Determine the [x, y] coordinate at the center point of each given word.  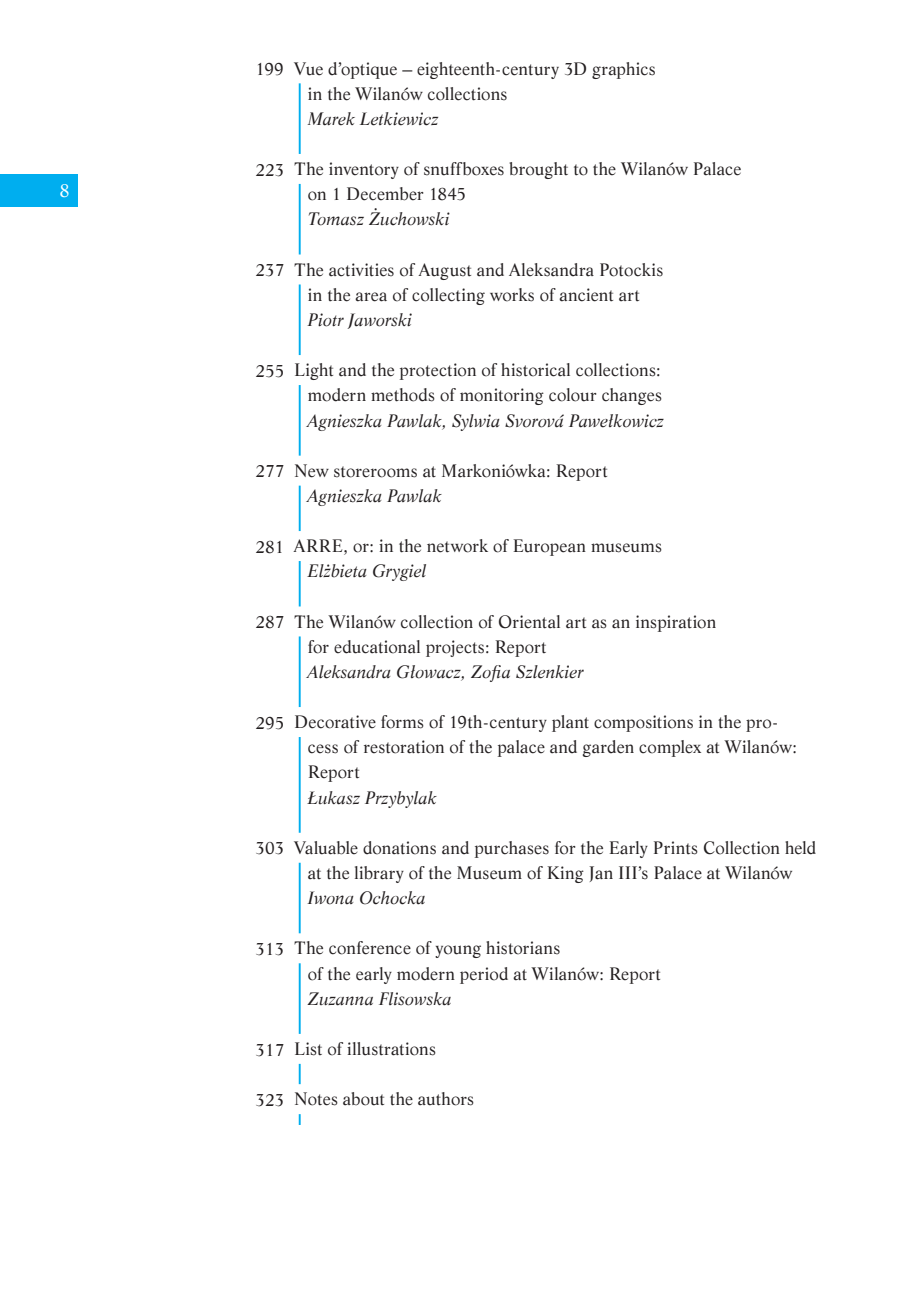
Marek [331, 119]
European [549, 547]
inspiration [676, 623]
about [363, 1099]
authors [446, 1099]
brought [538, 170]
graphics [623, 70]
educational [377, 647]
